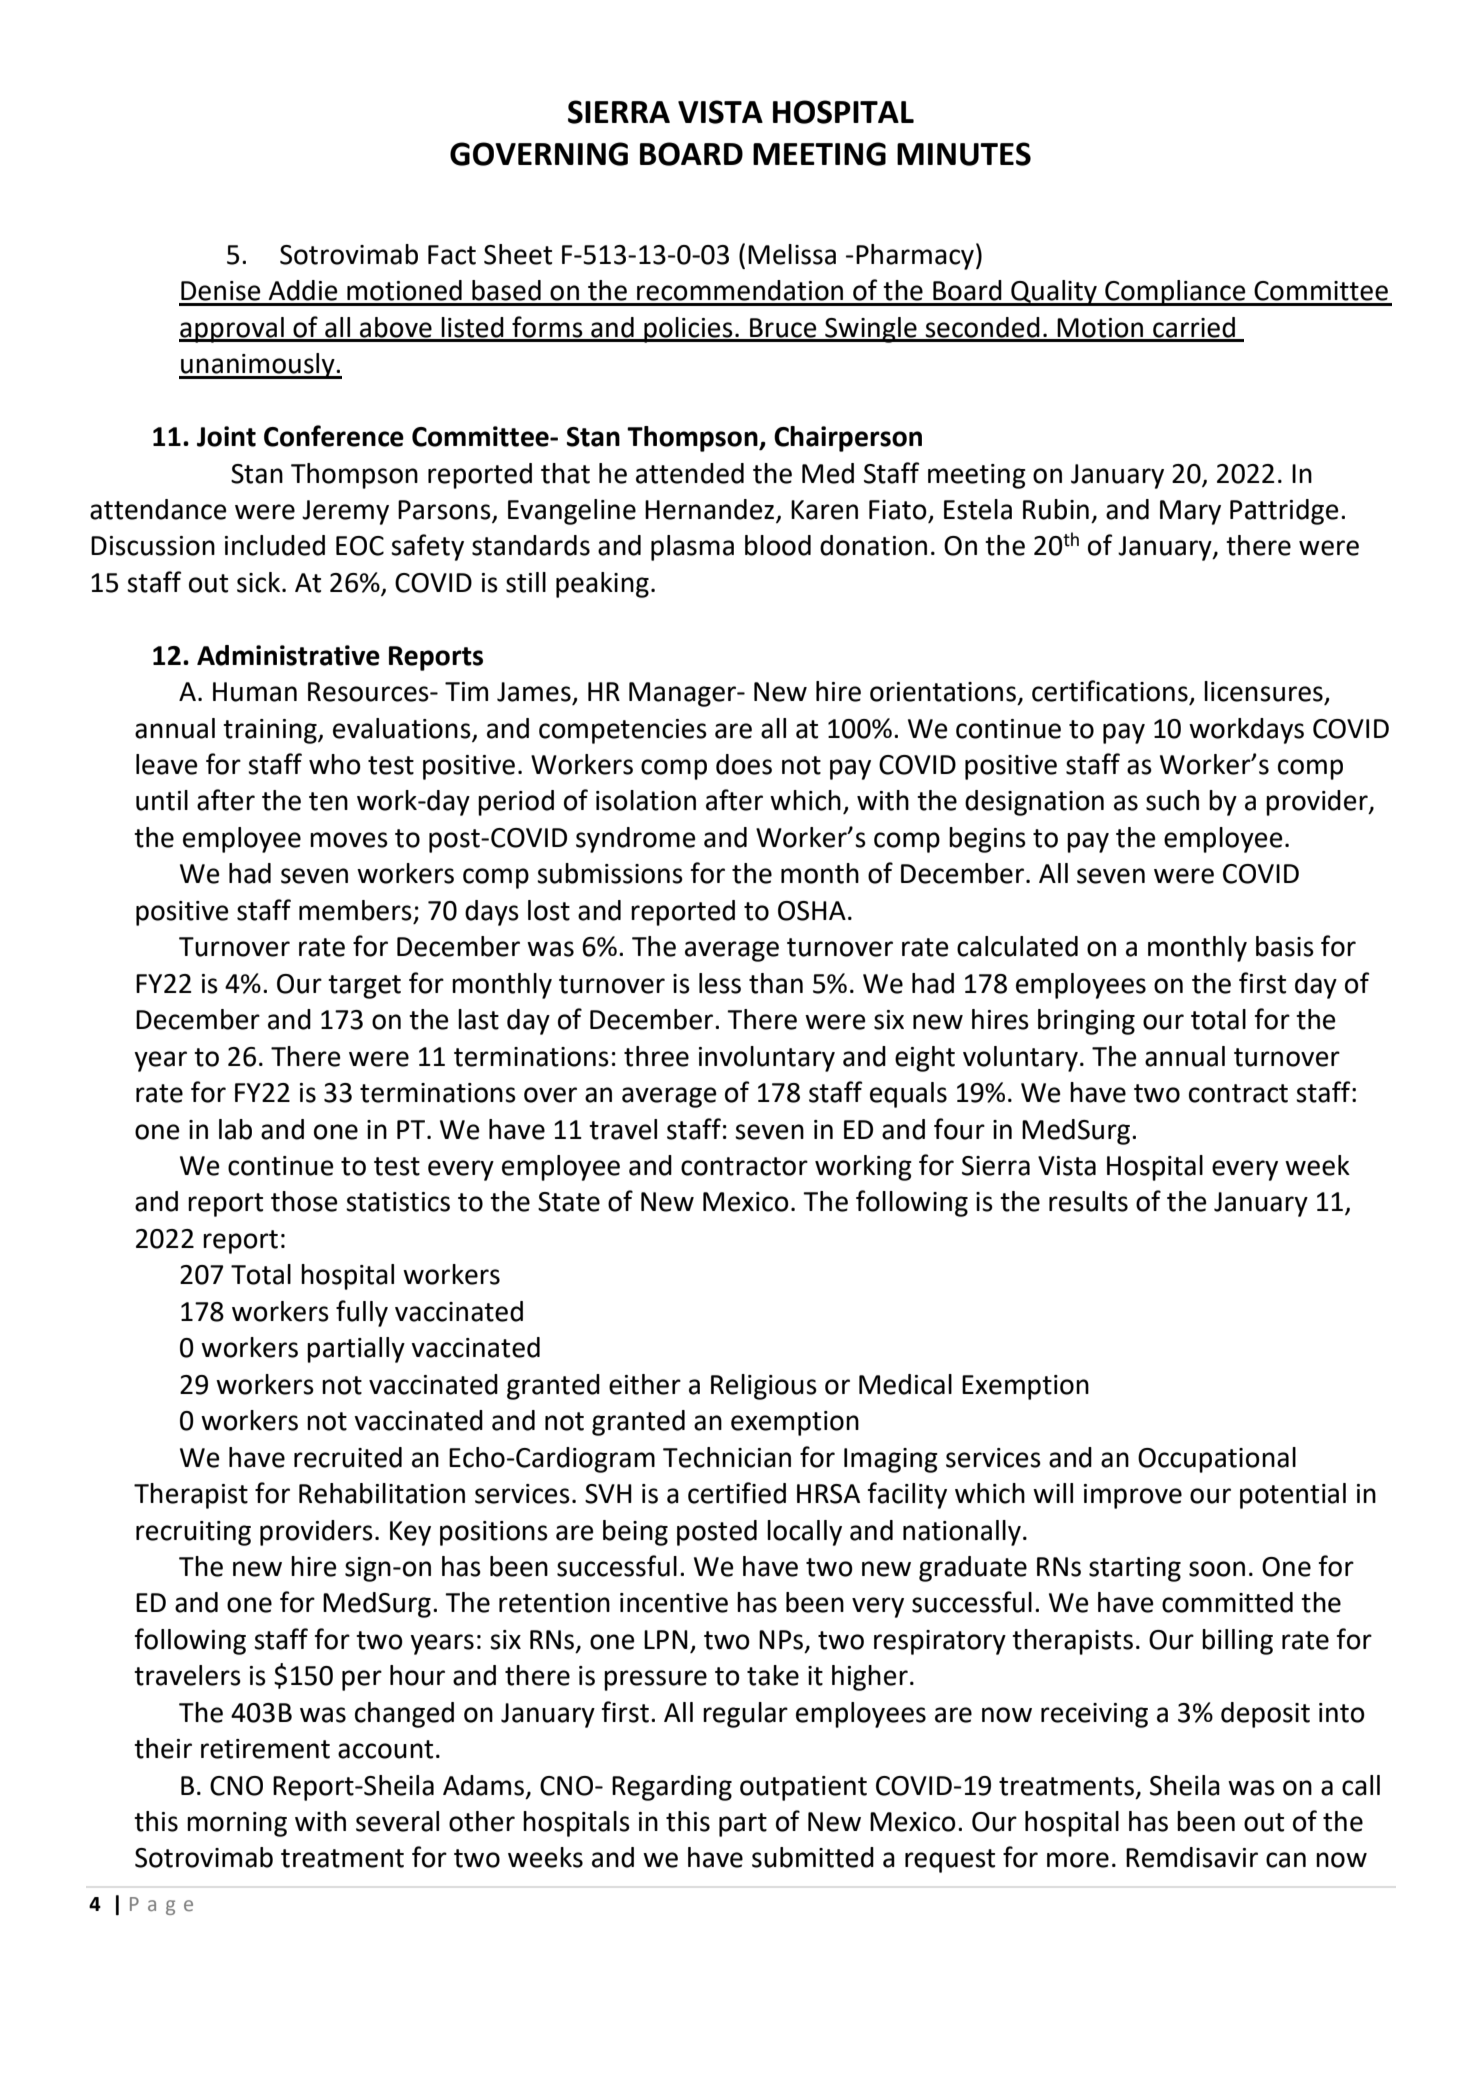  What do you see at coordinates (1086, 1022) in the screenshot?
I see `bringing` at bounding box center [1086, 1022].
